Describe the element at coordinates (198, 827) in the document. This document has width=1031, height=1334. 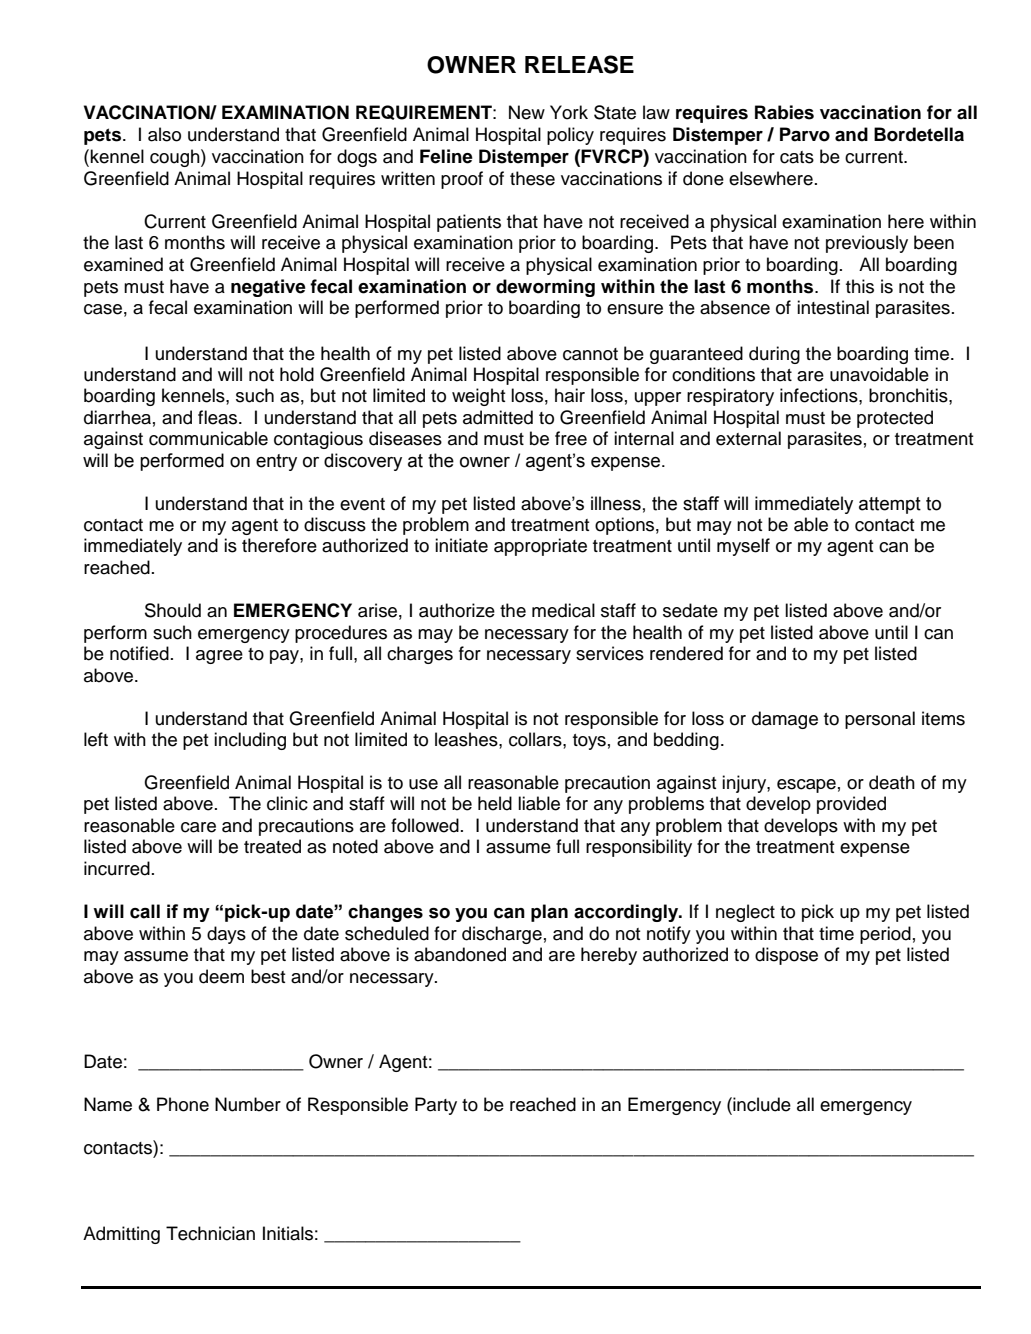
I see `care` at that location.
